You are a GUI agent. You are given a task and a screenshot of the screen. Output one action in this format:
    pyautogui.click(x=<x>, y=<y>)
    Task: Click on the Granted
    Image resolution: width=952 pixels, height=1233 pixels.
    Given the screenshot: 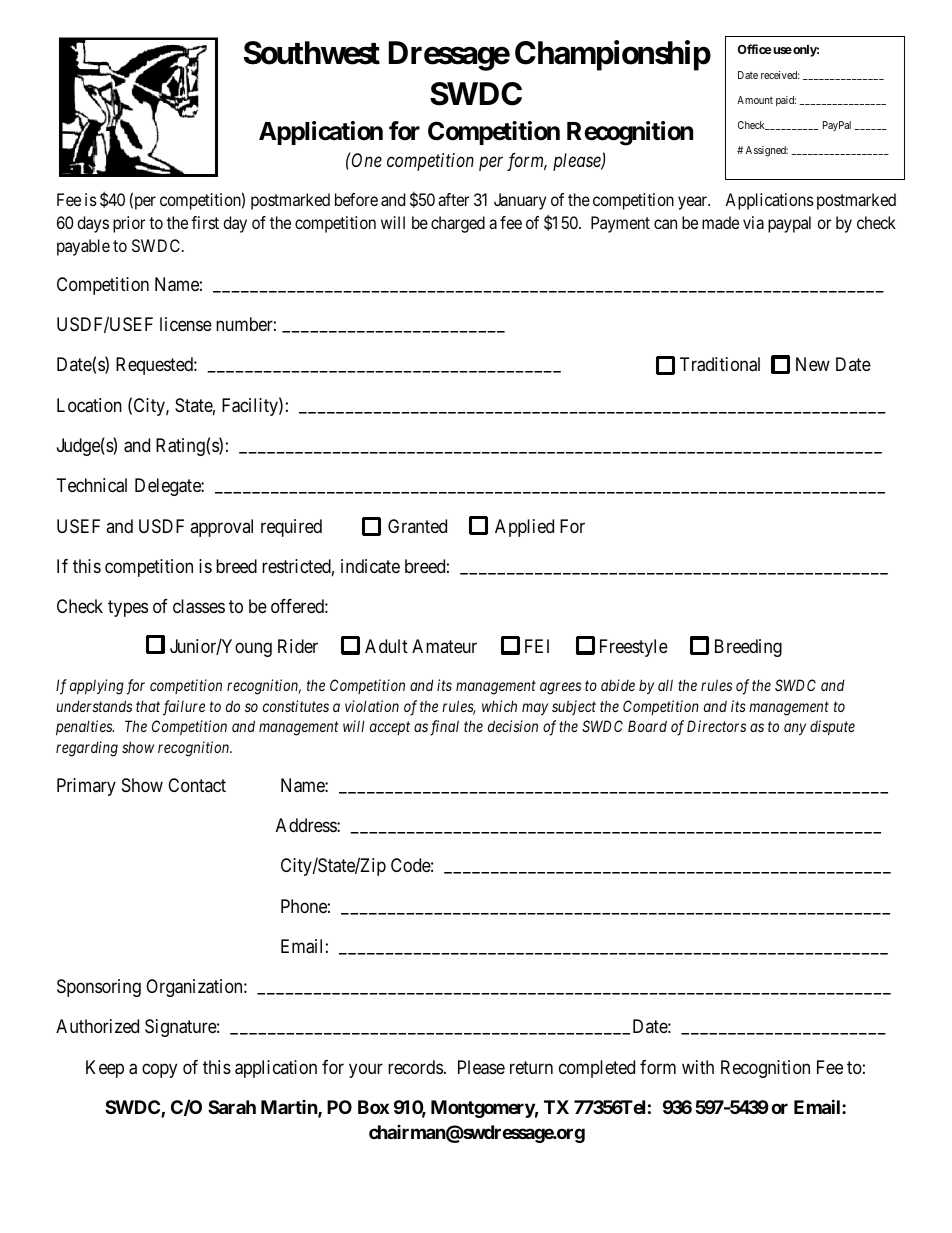 What is the action you would take?
    pyautogui.click(x=417, y=526)
